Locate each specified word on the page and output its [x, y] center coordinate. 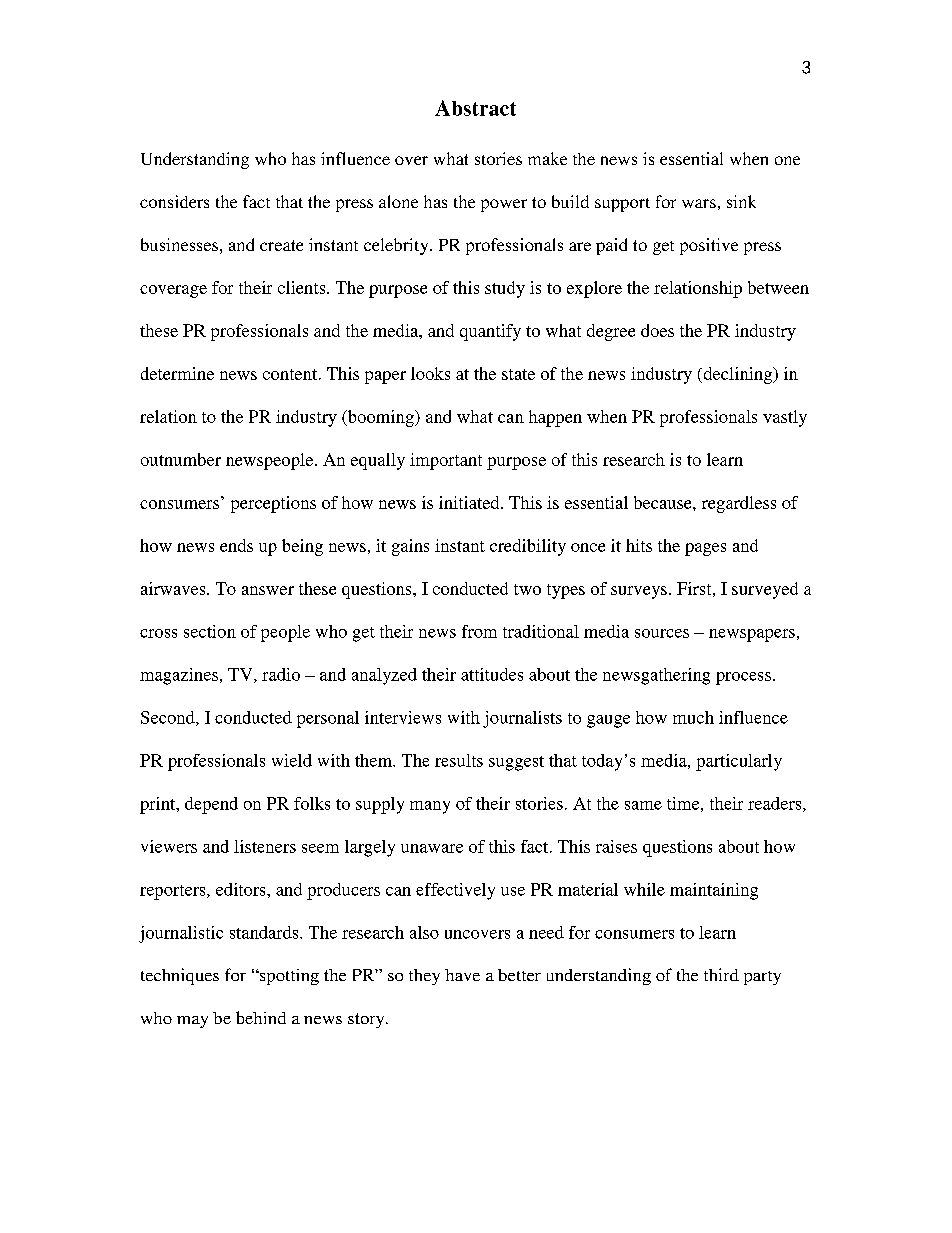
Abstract [475, 108]
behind [261, 1017]
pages [705, 549]
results [459, 760]
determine [177, 373]
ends [236, 545]
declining [738, 375]
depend [211, 805]
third [721, 974]
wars [699, 203]
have [462, 975]
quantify [490, 332]
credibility [528, 547]
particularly [739, 762]
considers [174, 201]
